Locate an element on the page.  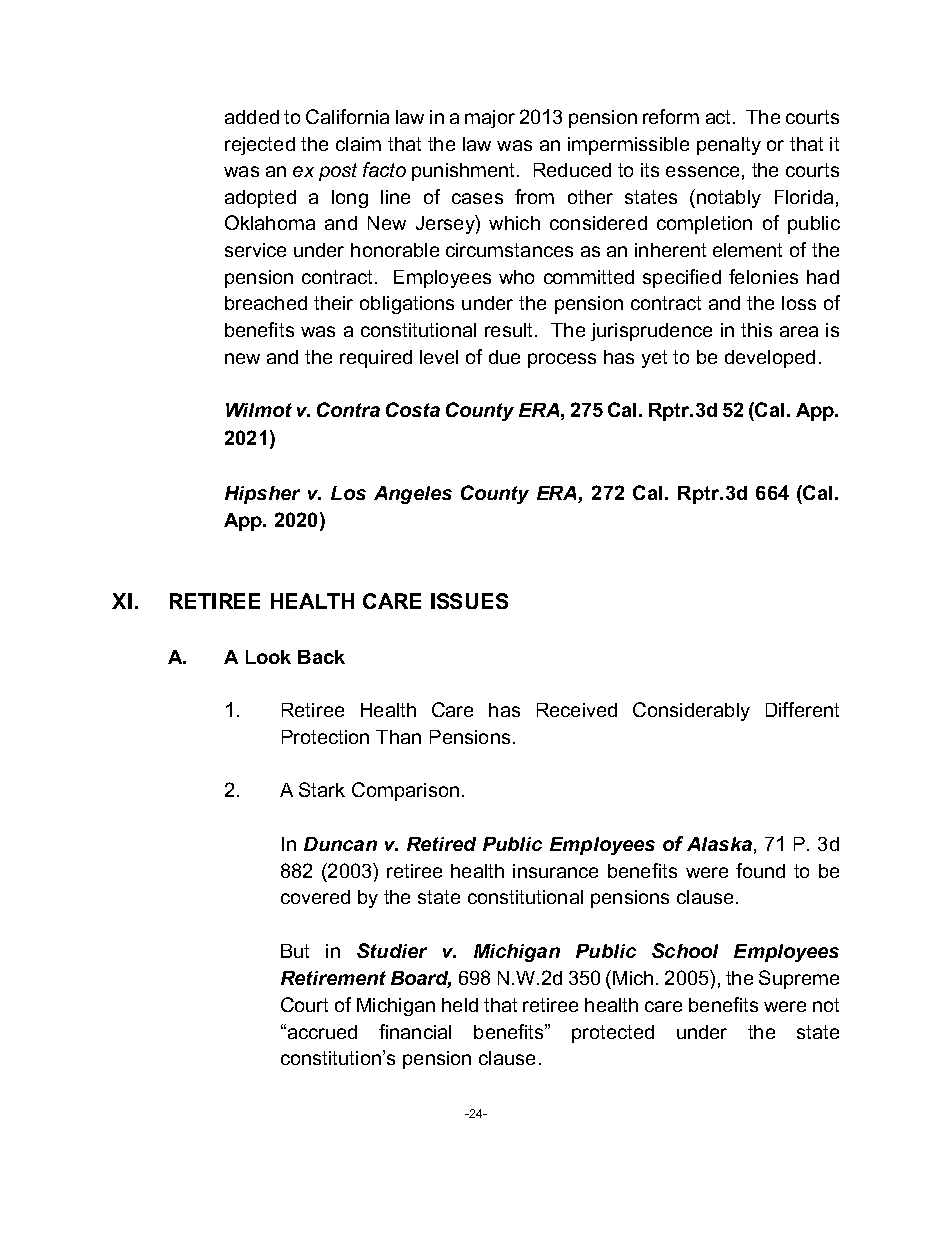
penalty is located at coordinates (729, 146).
